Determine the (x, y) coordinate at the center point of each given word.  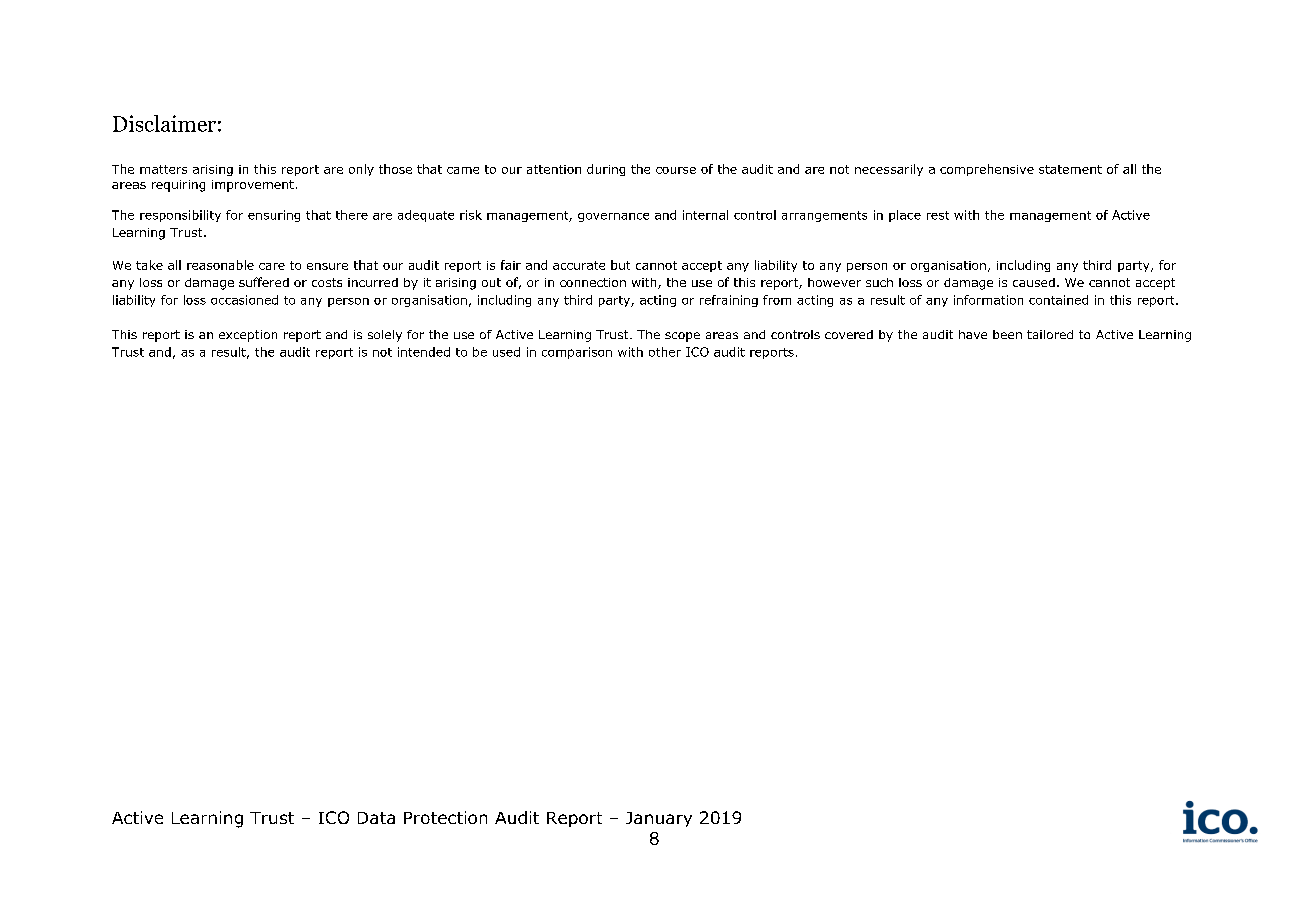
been (1007, 334)
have (973, 334)
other (665, 352)
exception (248, 336)
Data (376, 818)
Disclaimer (164, 123)
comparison (577, 353)
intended (424, 352)
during (606, 170)
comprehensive (987, 170)
